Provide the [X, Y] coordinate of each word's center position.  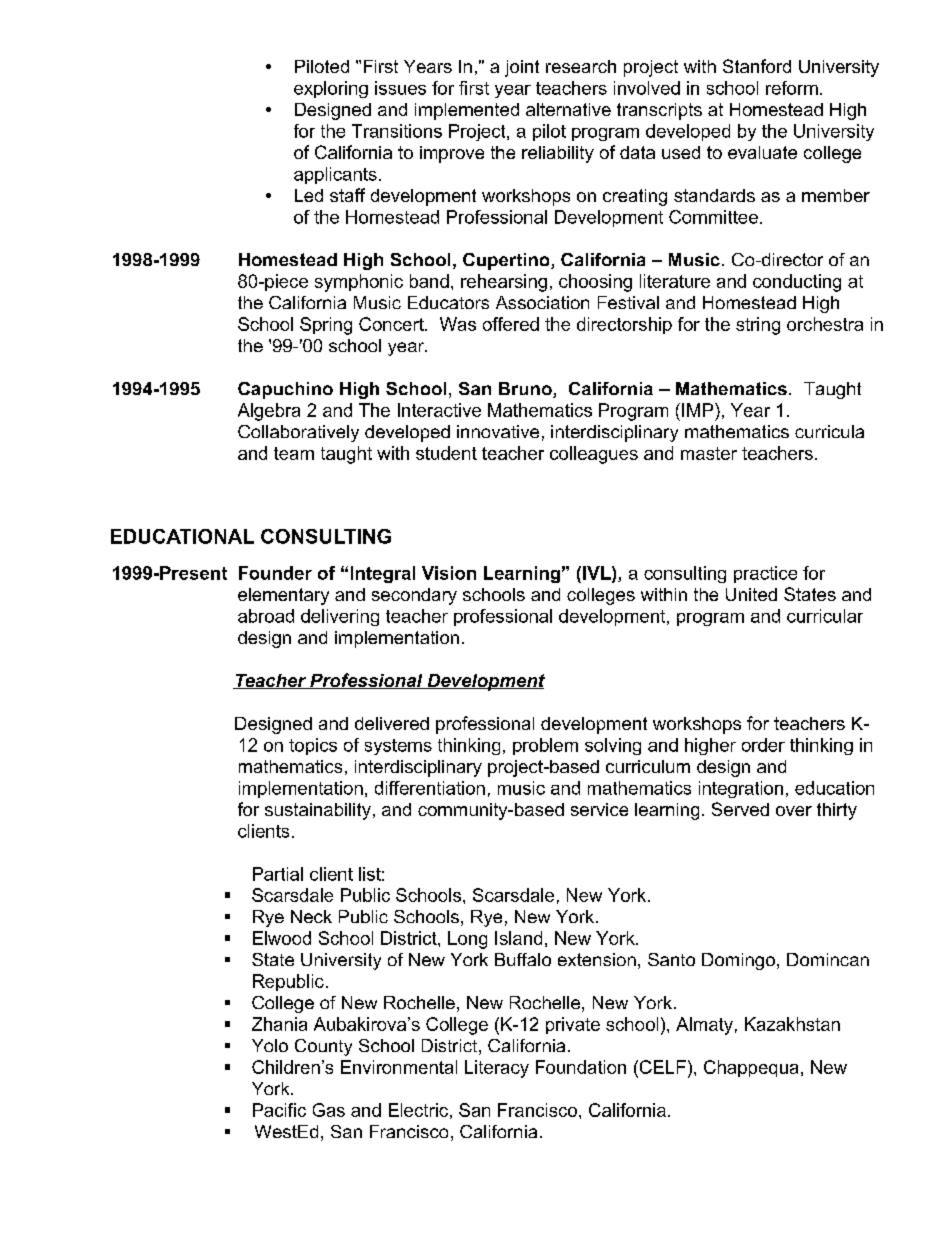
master [709, 453]
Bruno [526, 390]
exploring [331, 89]
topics [313, 746]
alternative [568, 109]
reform [792, 88]
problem [545, 746]
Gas [329, 1110]
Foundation [581, 1067]
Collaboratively [298, 433]
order [763, 745]
